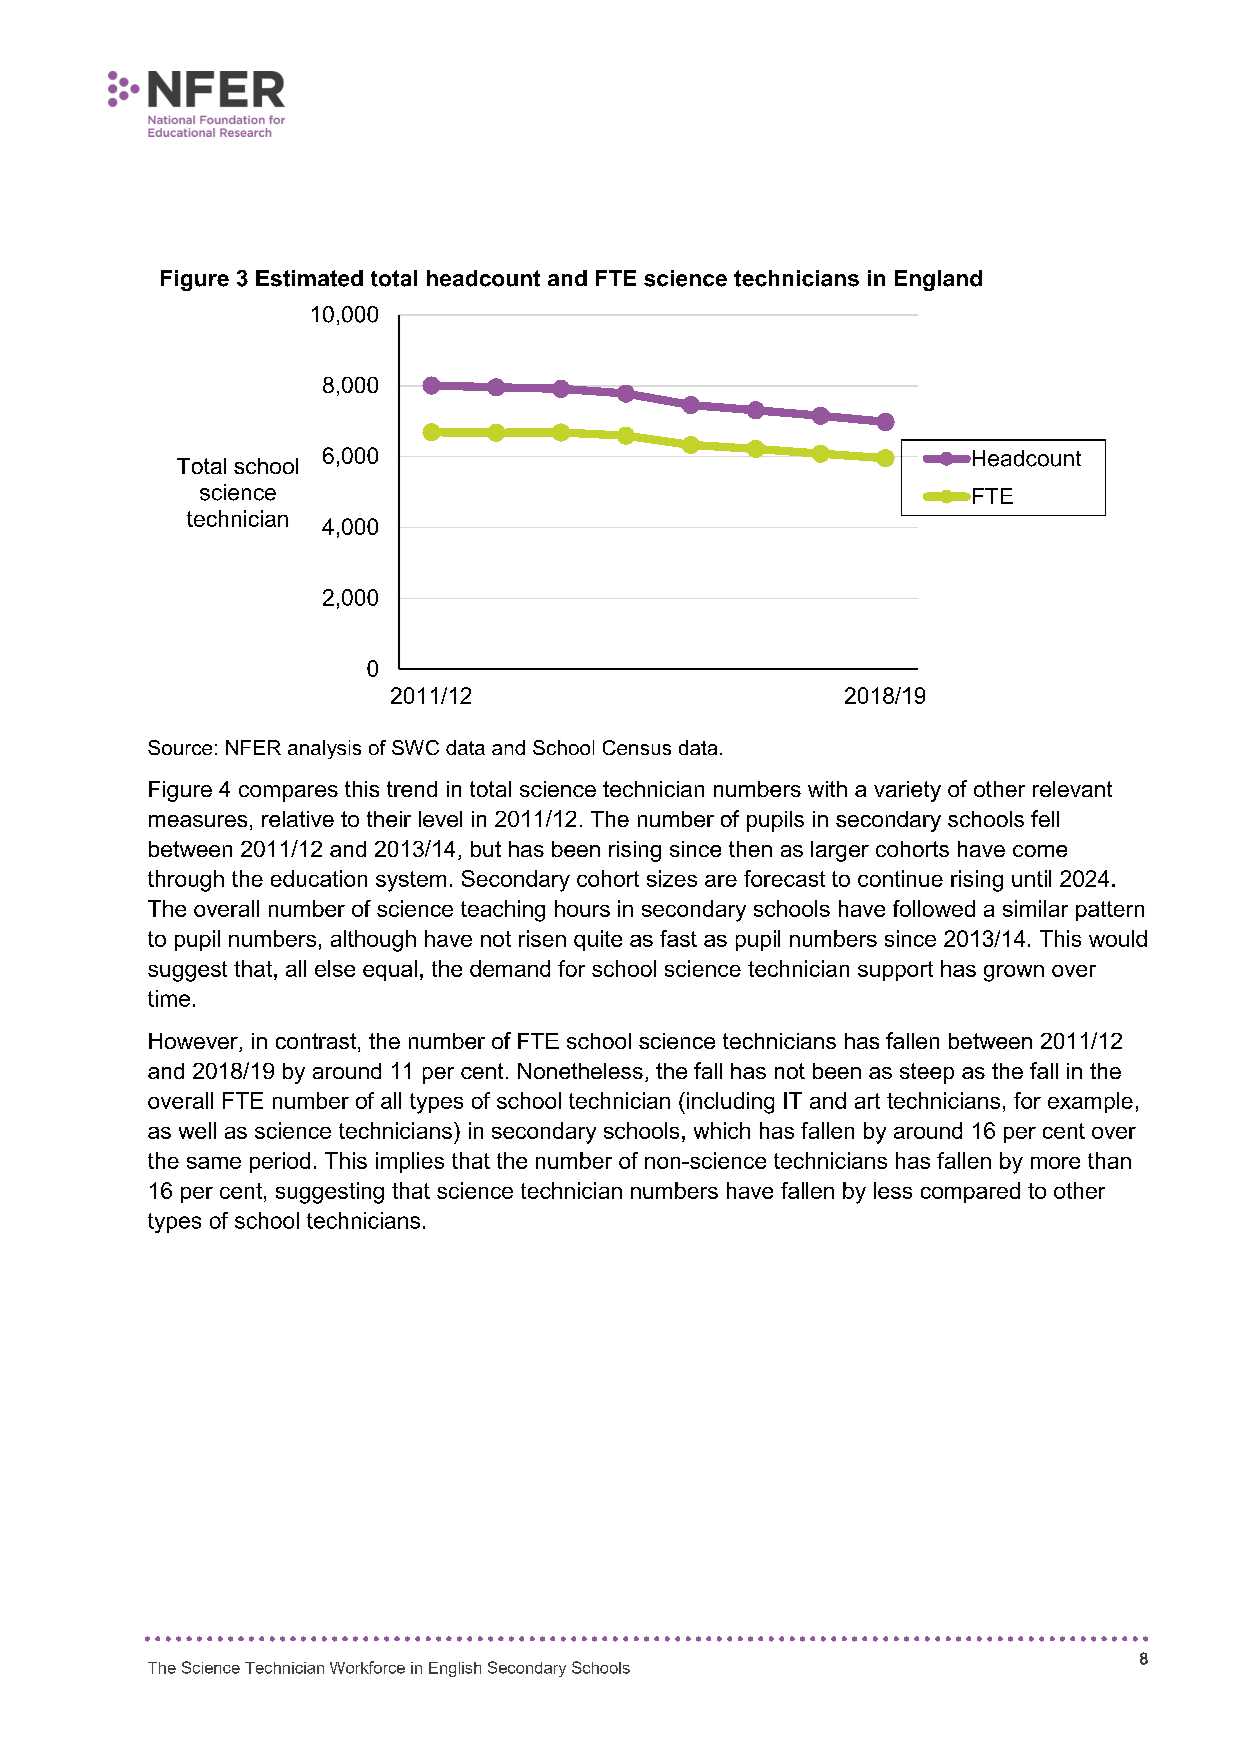  I want to click on Estimated, so click(309, 278).
